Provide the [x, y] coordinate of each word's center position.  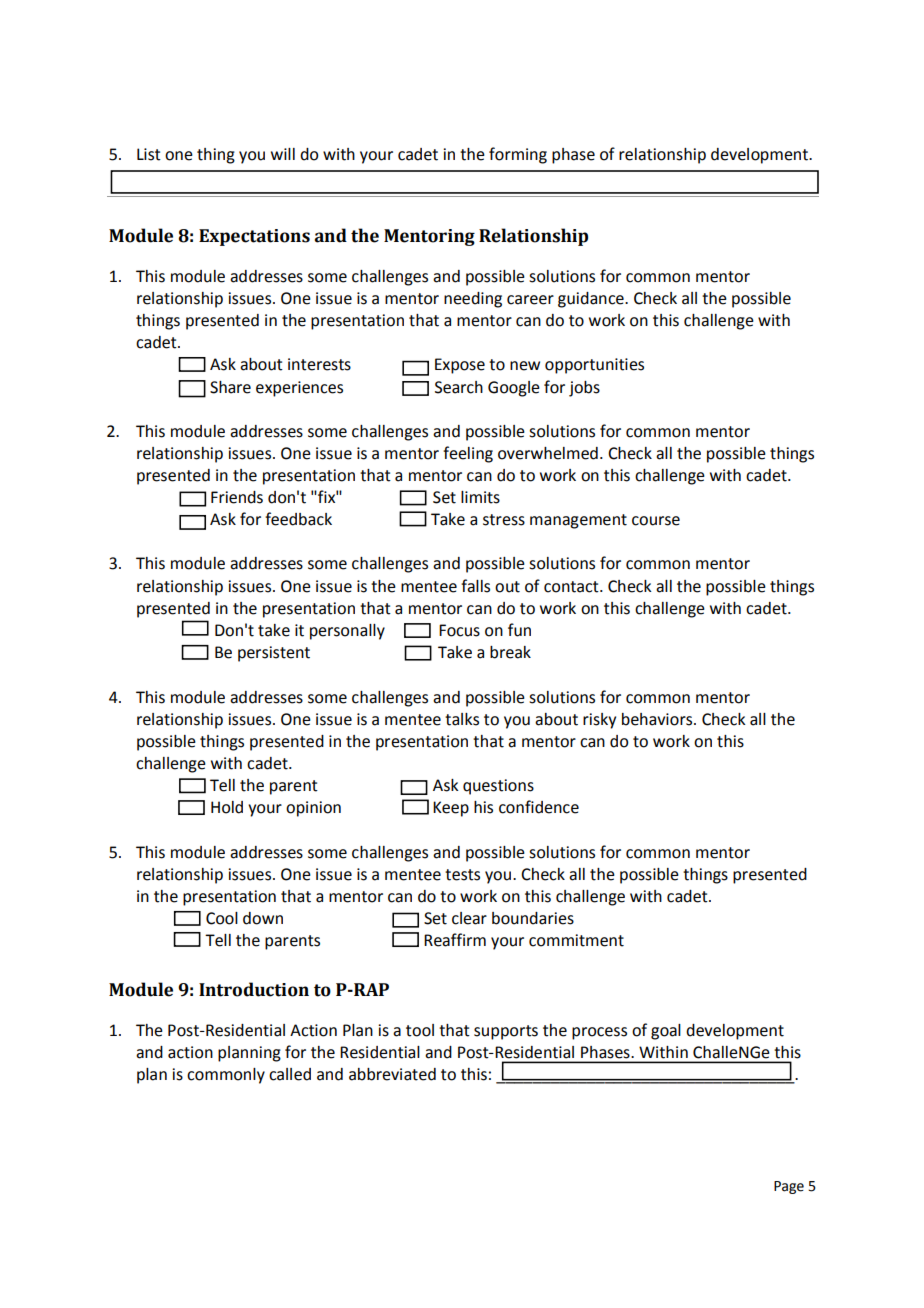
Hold [227, 807]
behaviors [658, 719]
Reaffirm [455, 940]
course [656, 521]
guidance [592, 300]
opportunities [594, 366]
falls [475, 586]
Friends [237, 497]
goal [666, 1032]
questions [498, 787]
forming [518, 155]
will [283, 154]
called [290, 1074]
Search [459, 387]
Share [230, 387]
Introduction [254, 989]
